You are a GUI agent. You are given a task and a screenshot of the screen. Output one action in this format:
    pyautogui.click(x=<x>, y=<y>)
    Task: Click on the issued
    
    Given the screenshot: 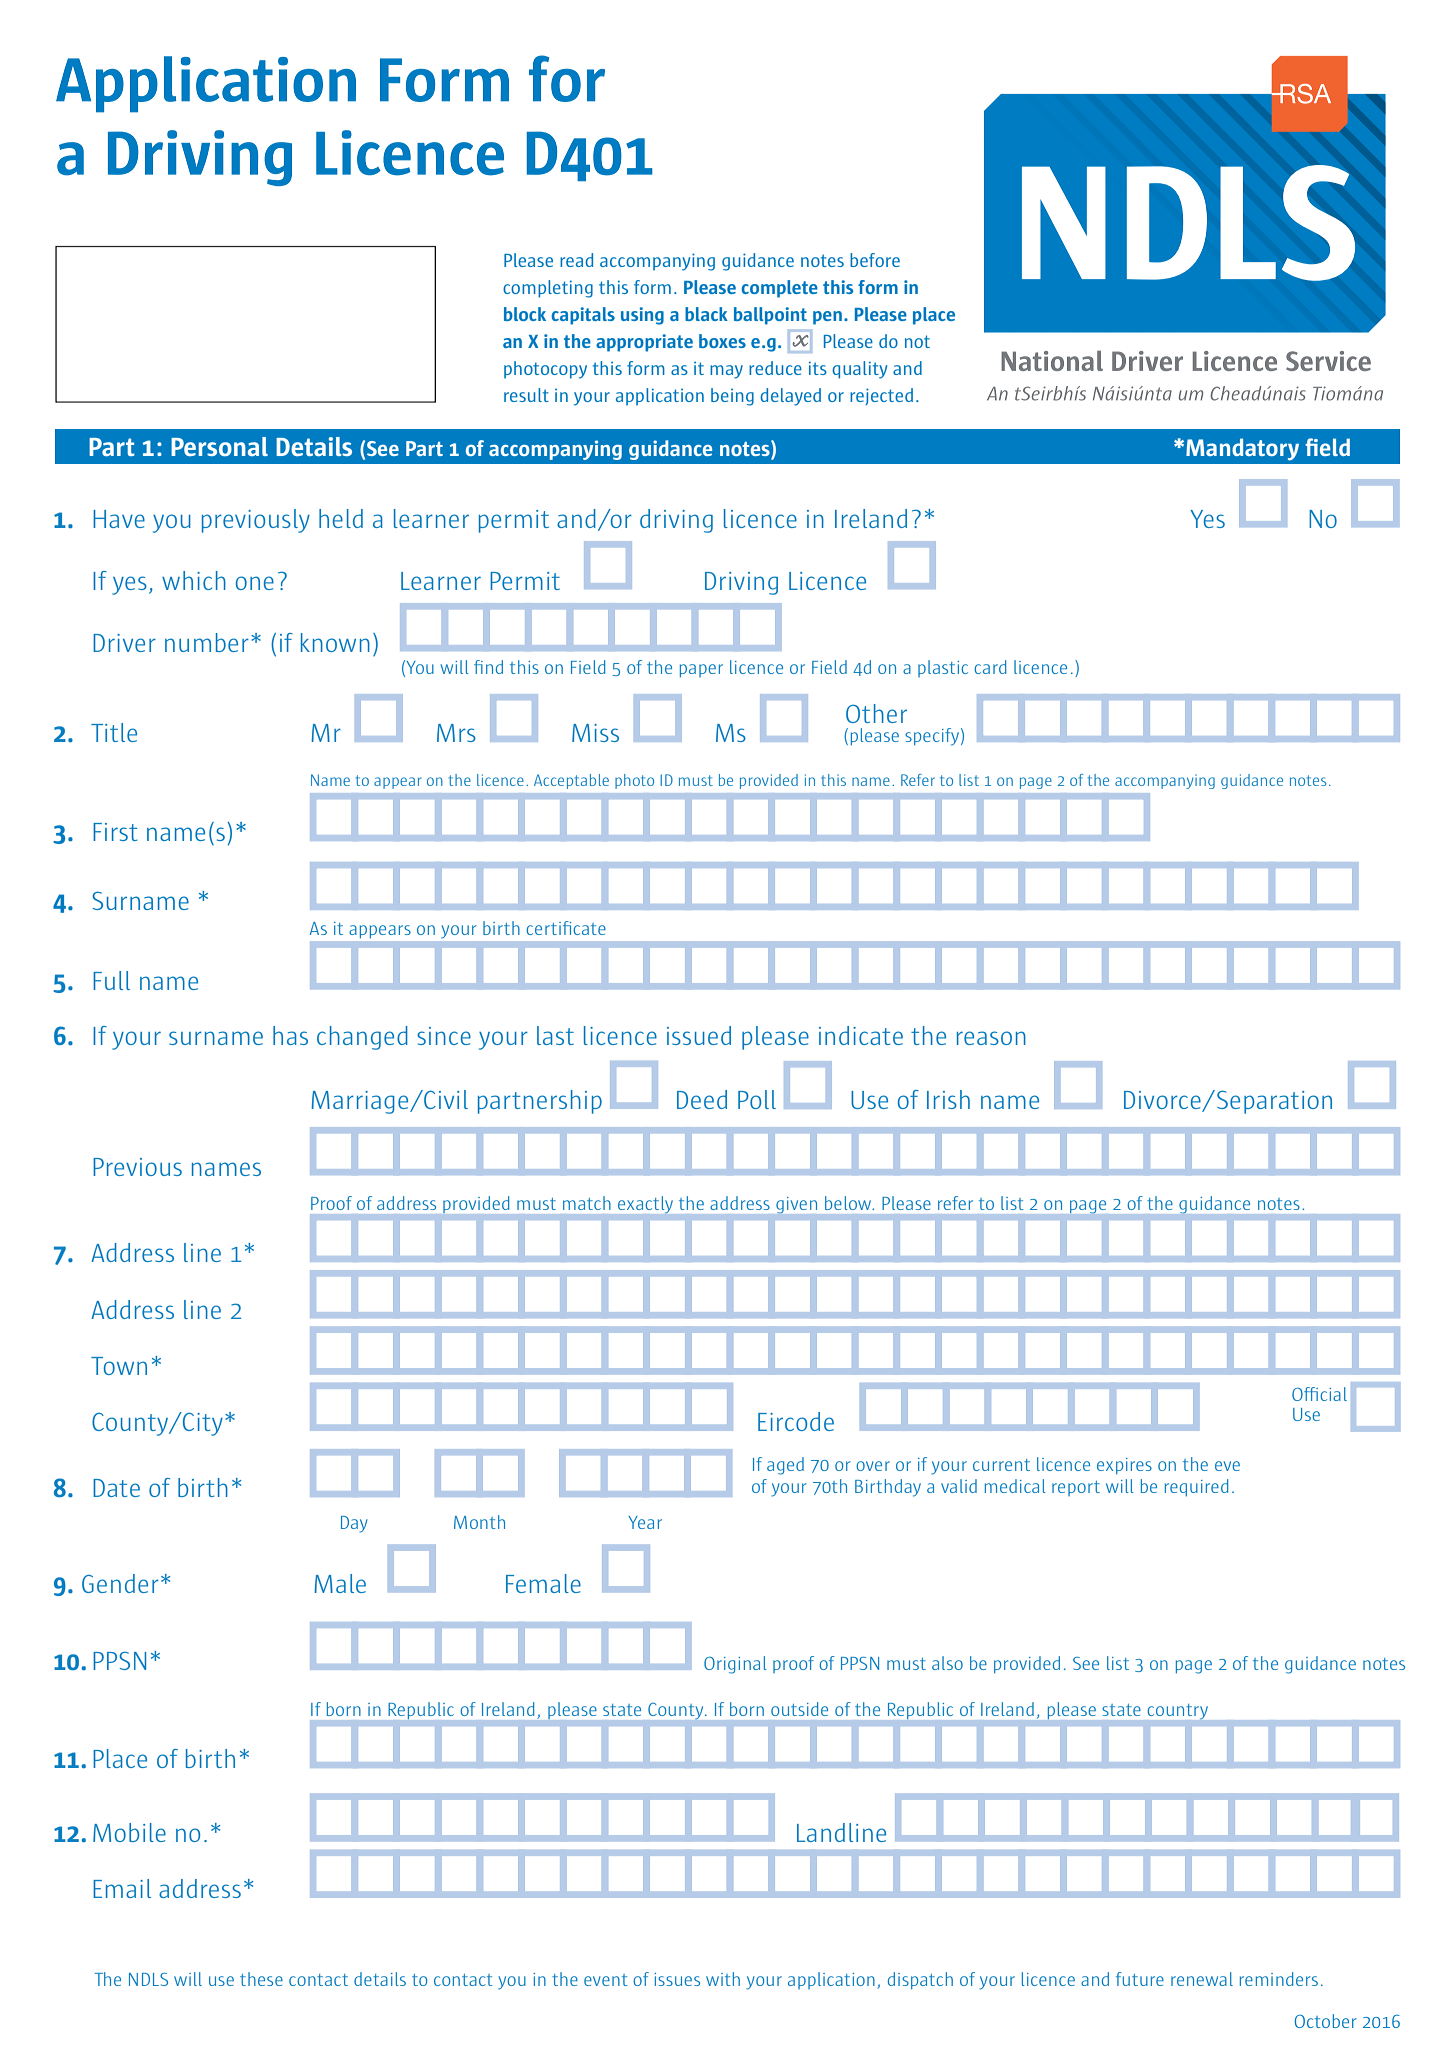 What is the action you would take?
    pyautogui.click(x=699, y=1035)
